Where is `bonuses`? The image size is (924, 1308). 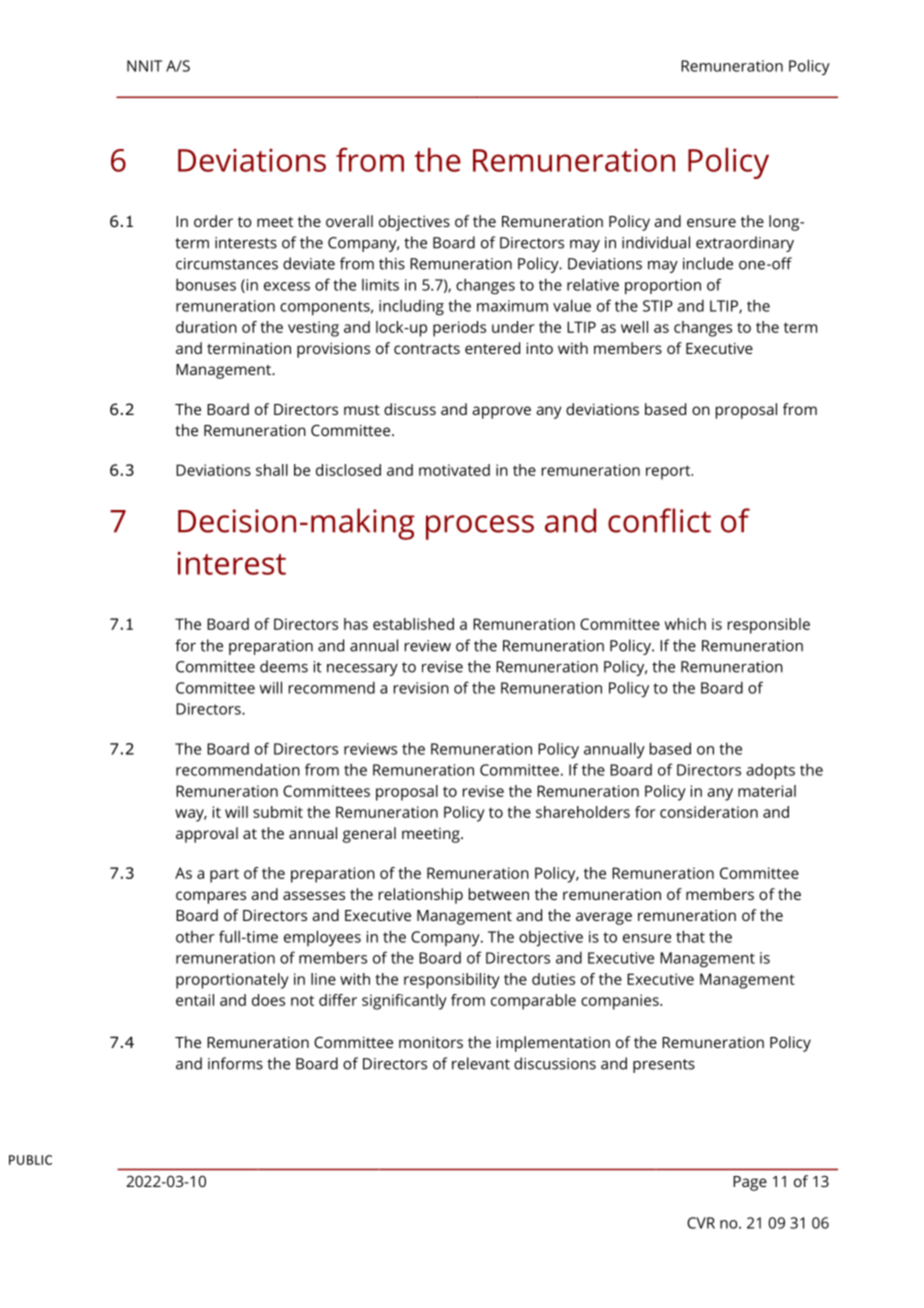 bonuses is located at coordinates (206, 284).
